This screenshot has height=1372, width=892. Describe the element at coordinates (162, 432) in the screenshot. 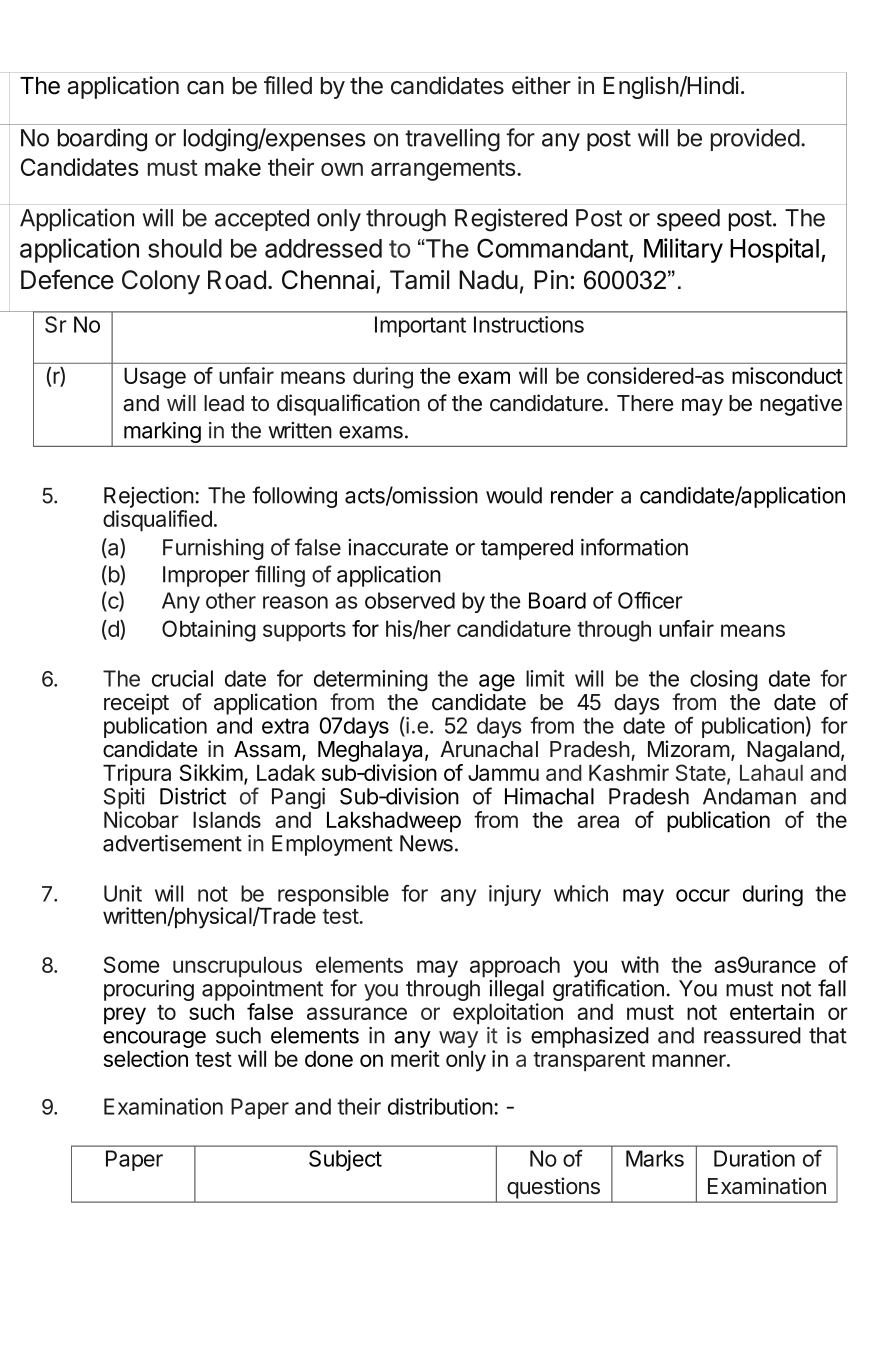

I see `marking` at that location.
